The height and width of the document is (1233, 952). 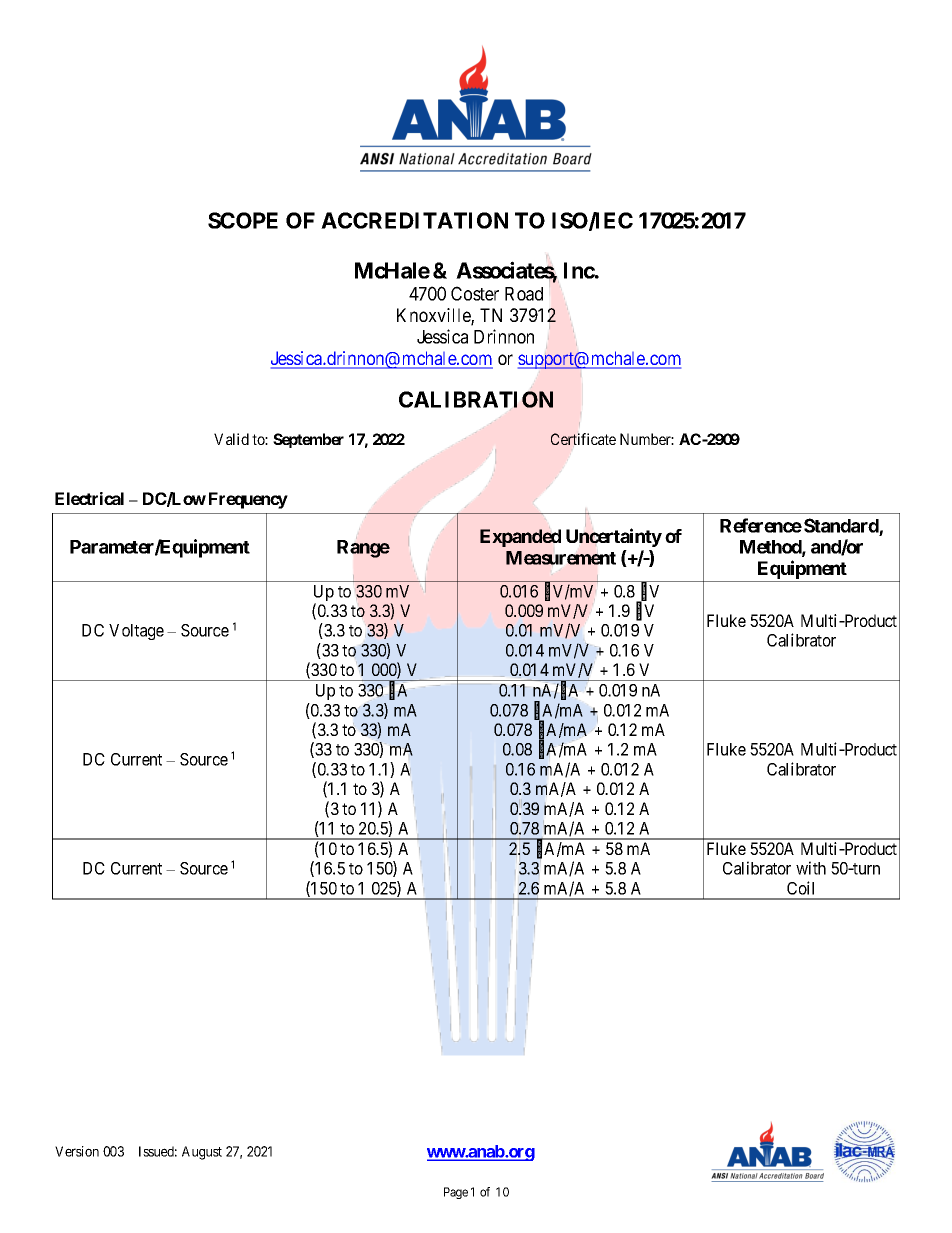 I want to click on SCOPE, so click(x=243, y=220).
